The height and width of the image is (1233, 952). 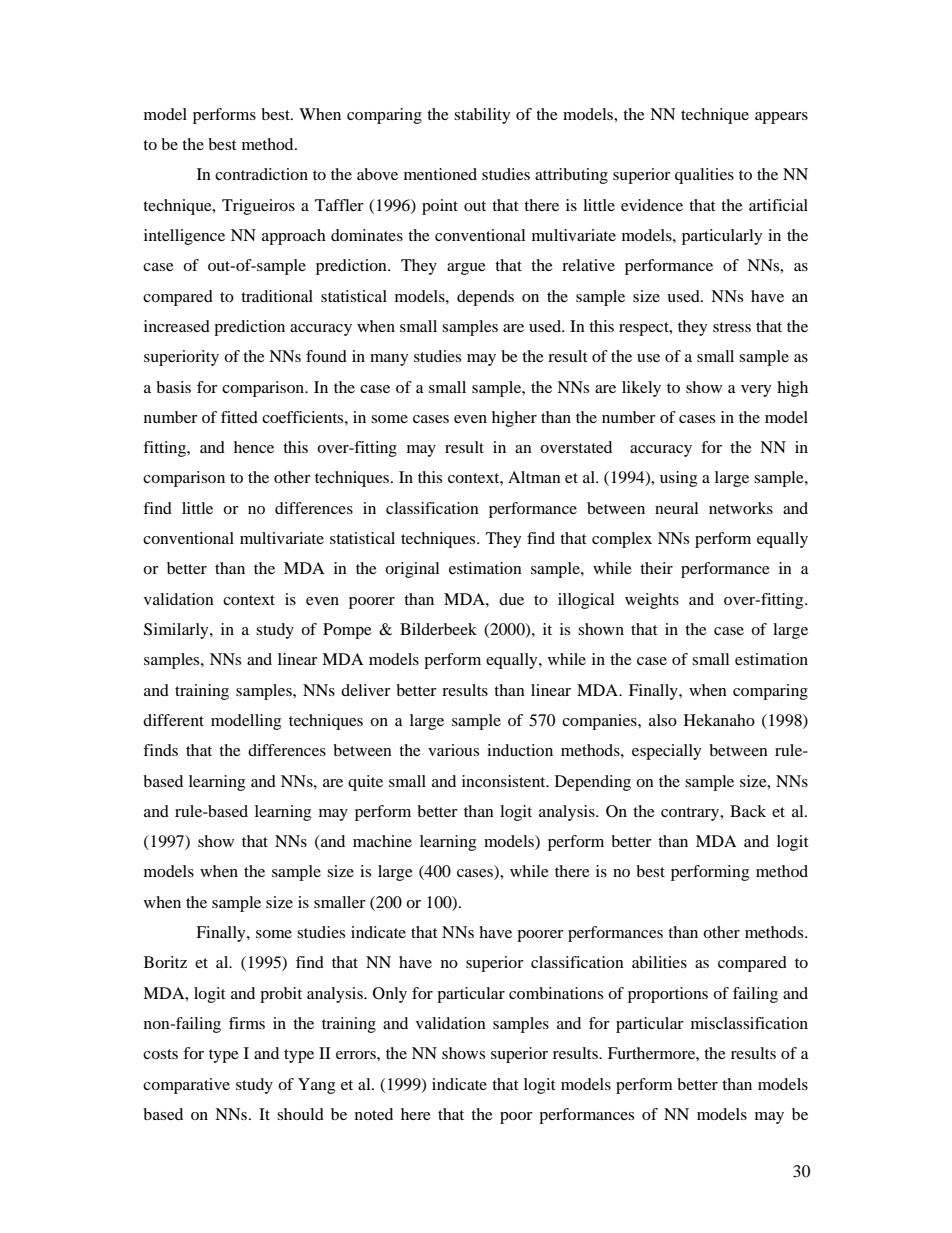 I want to click on comparative, so click(x=186, y=1086).
